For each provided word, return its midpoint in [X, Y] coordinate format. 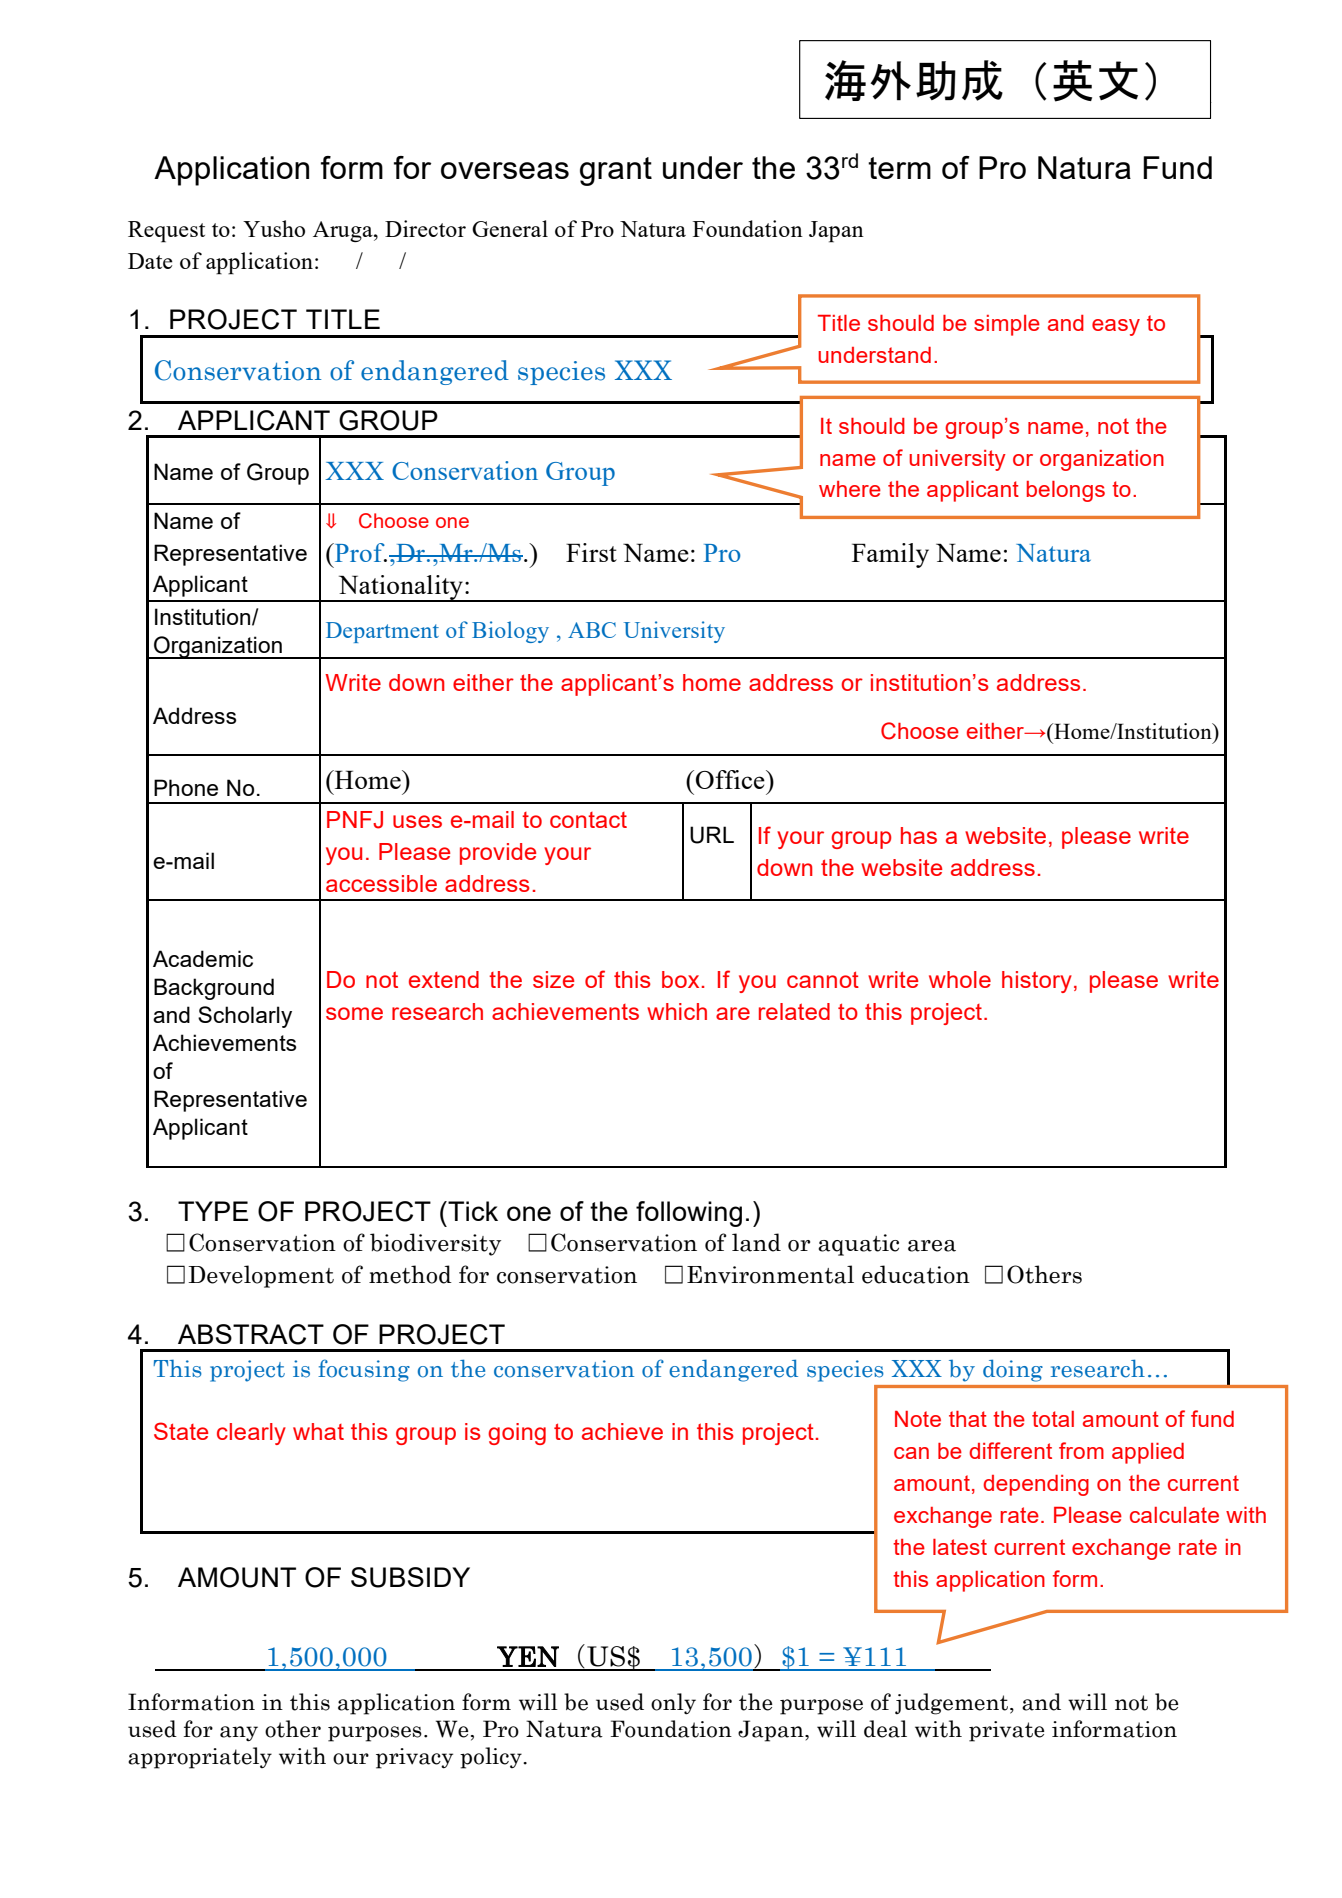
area [932, 1246]
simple [1007, 325]
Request [166, 232]
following [689, 1214]
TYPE [213, 1211]
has [919, 835]
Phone [186, 787]
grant [616, 171]
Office [731, 779]
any [239, 1734]
